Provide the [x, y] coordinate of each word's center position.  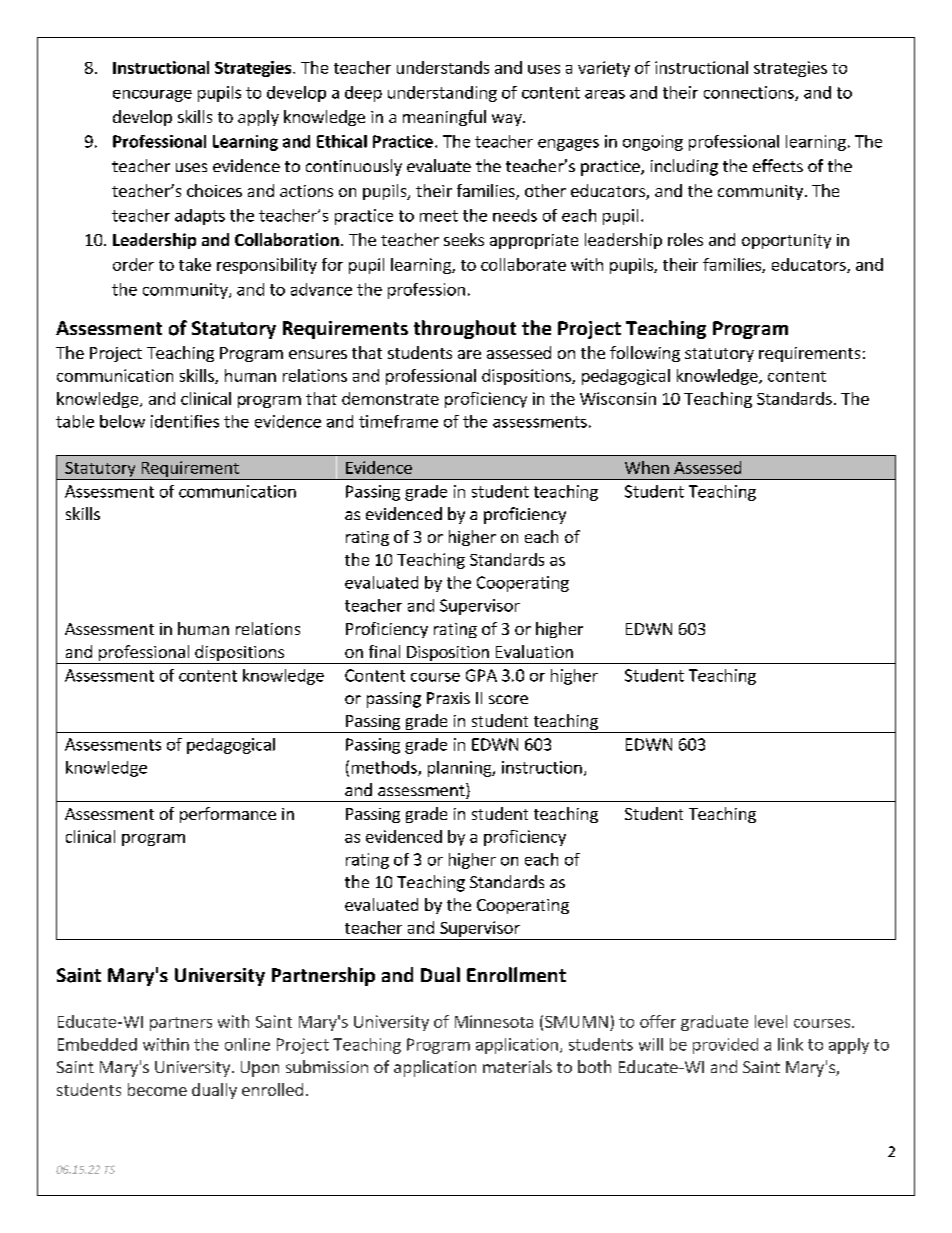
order [133, 264]
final [384, 651]
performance [228, 815]
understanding [442, 94]
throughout [465, 329]
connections [750, 93]
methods [385, 768]
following [645, 354]
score [508, 699]
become [157, 1089]
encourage [152, 96]
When [647, 467]
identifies [185, 421]
